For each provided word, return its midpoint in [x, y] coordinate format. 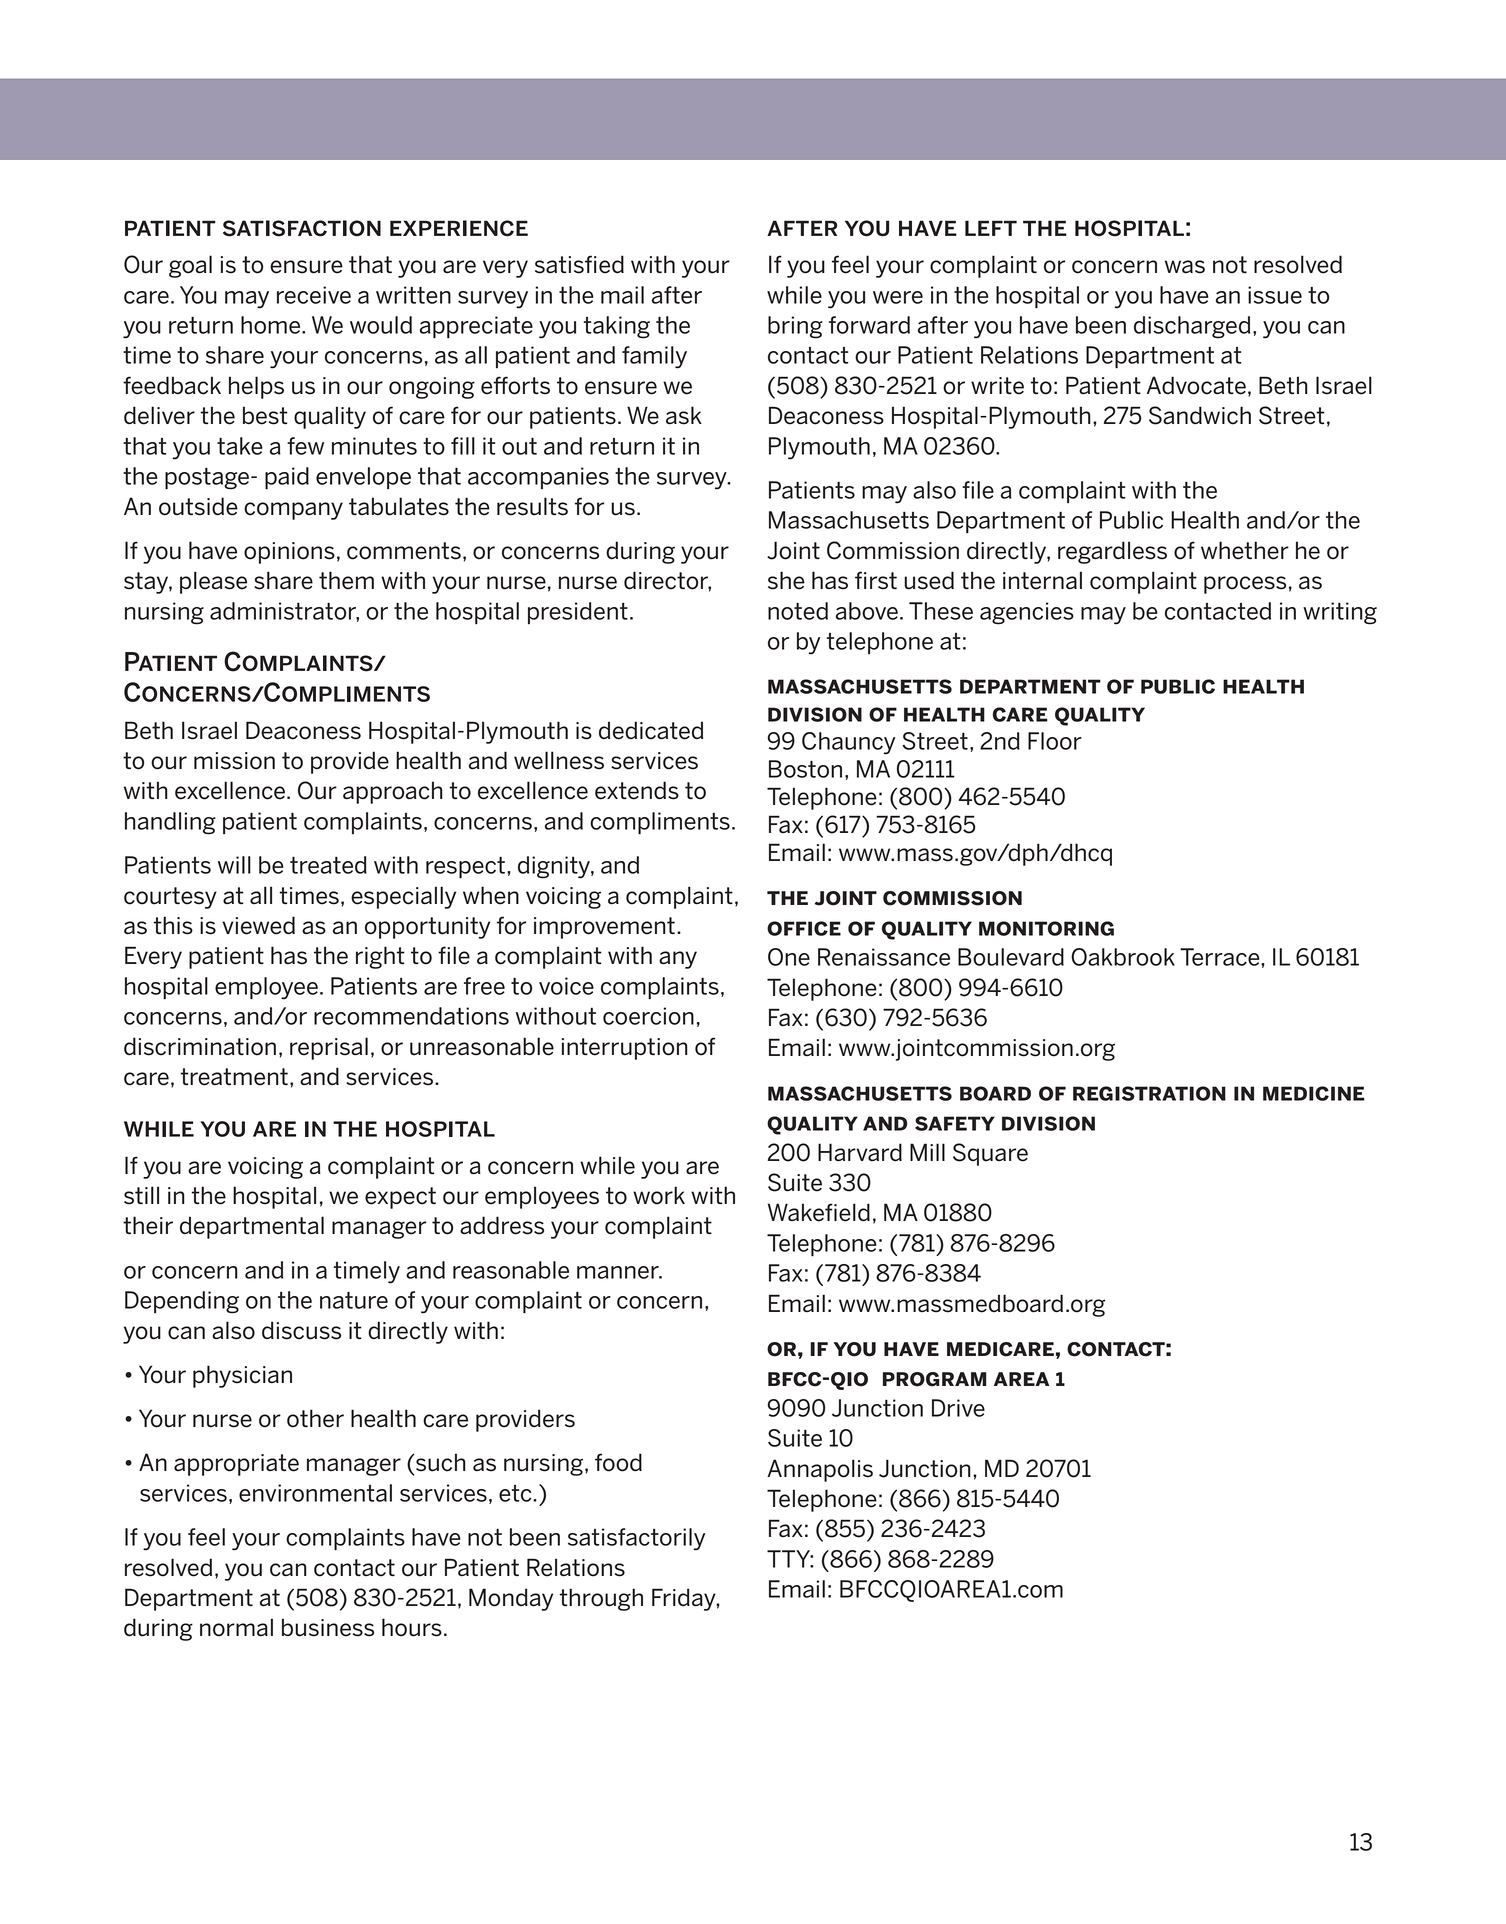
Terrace [1221, 957]
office [804, 928]
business [328, 1627]
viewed [258, 925]
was [1185, 267]
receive [314, 295]
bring [795, 327]
